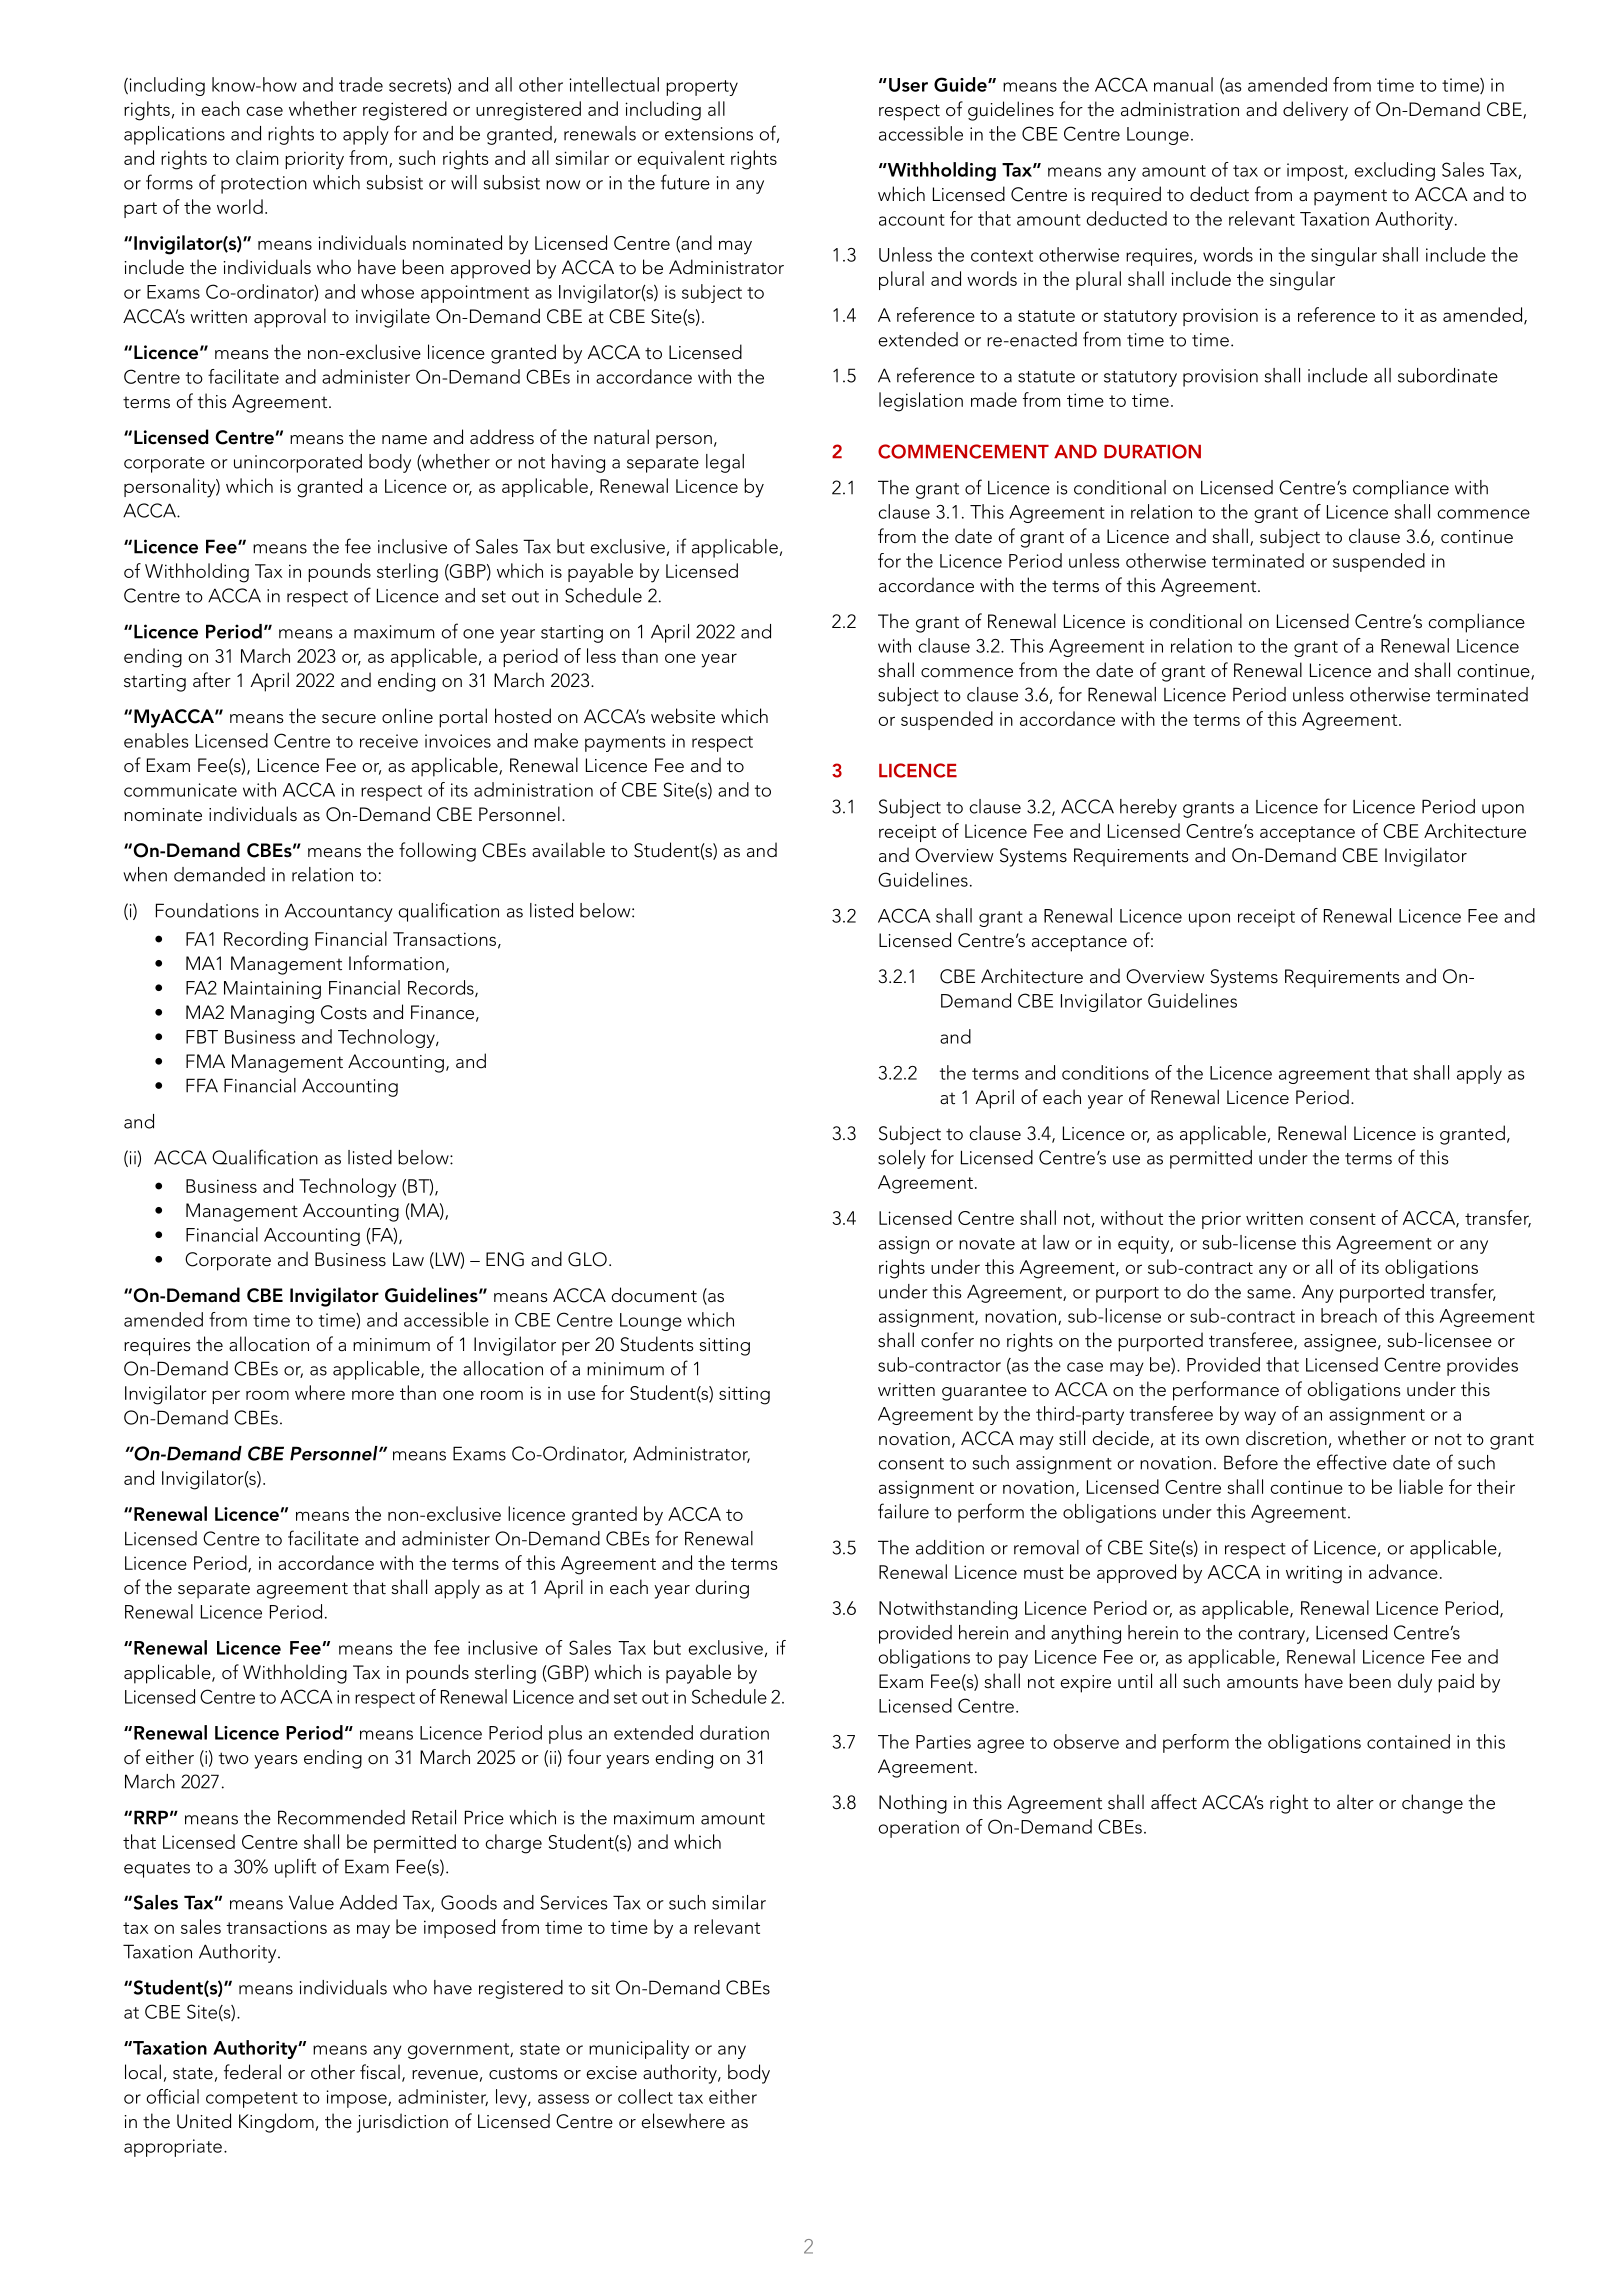  What do you see at coordinates (257, 157) in the image?
I see `claim` at bounding box center [257, 157].
